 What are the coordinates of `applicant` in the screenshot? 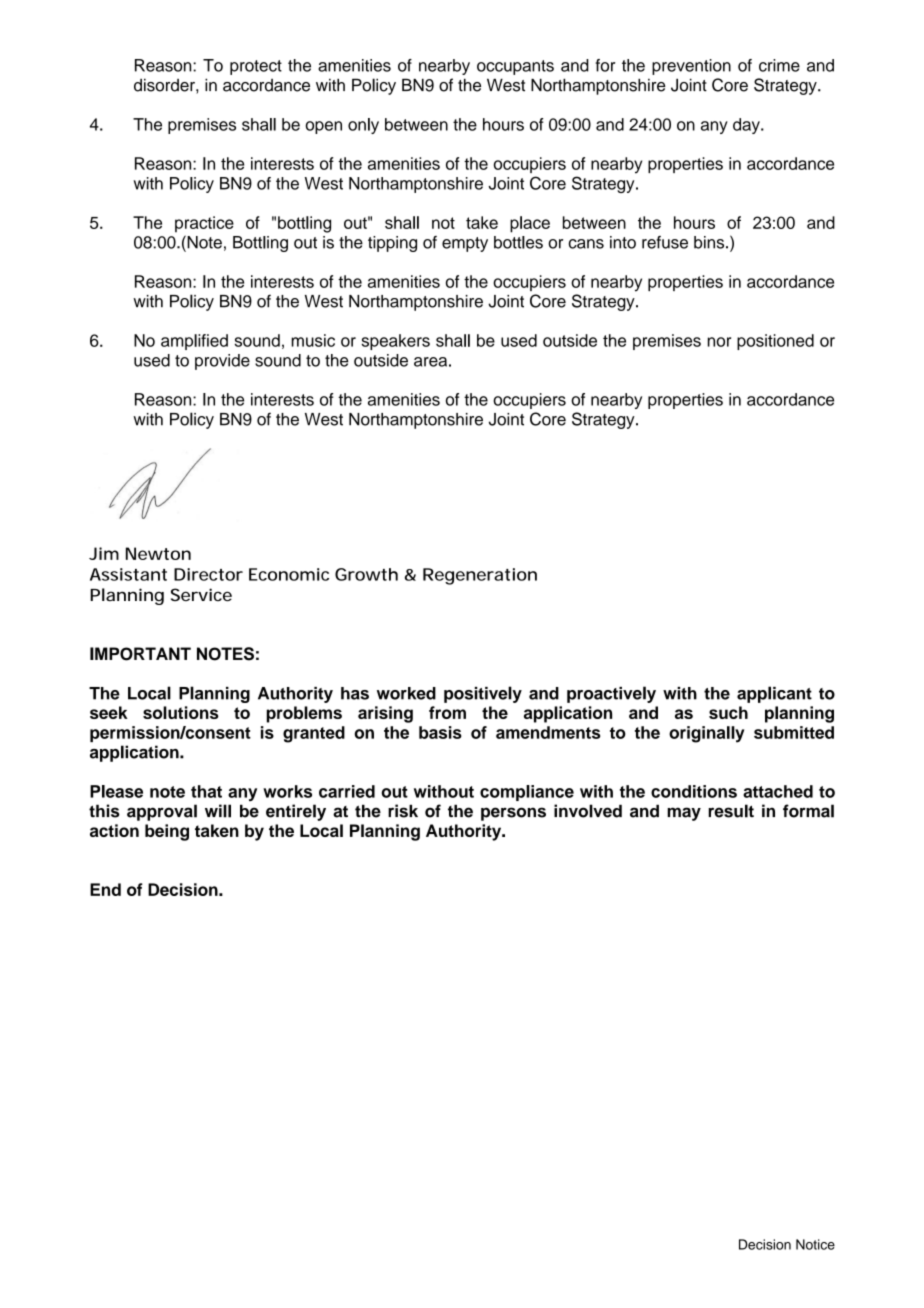 It's located at (774, 694).
